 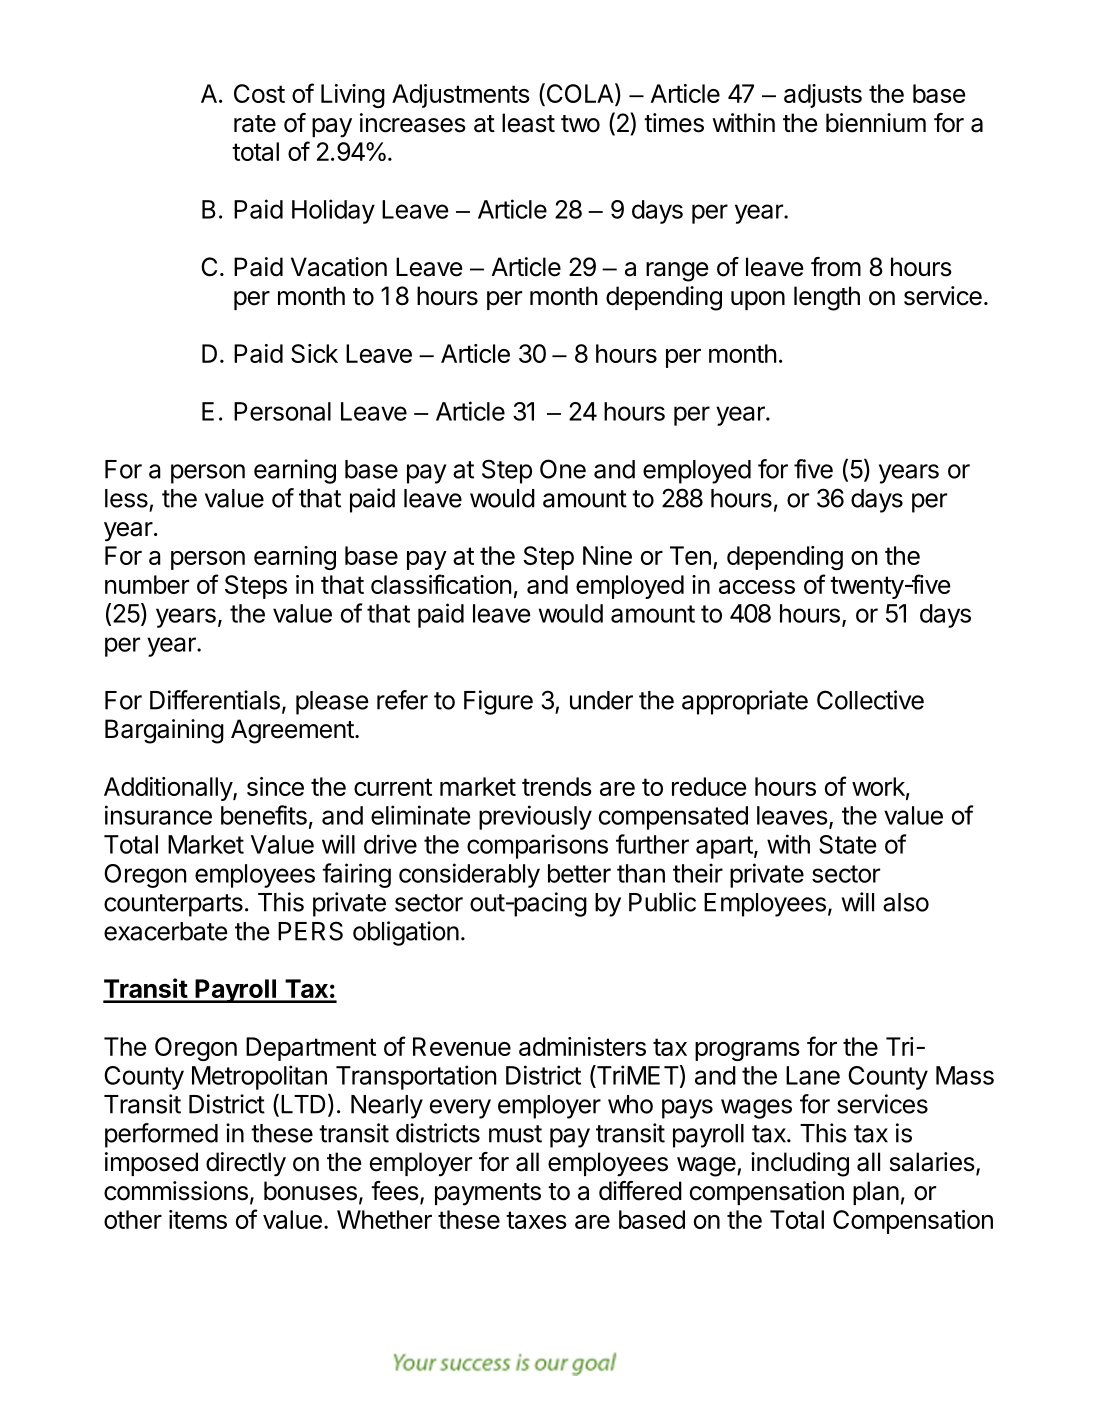 I want to click on range, so click(x=677, y=272).
